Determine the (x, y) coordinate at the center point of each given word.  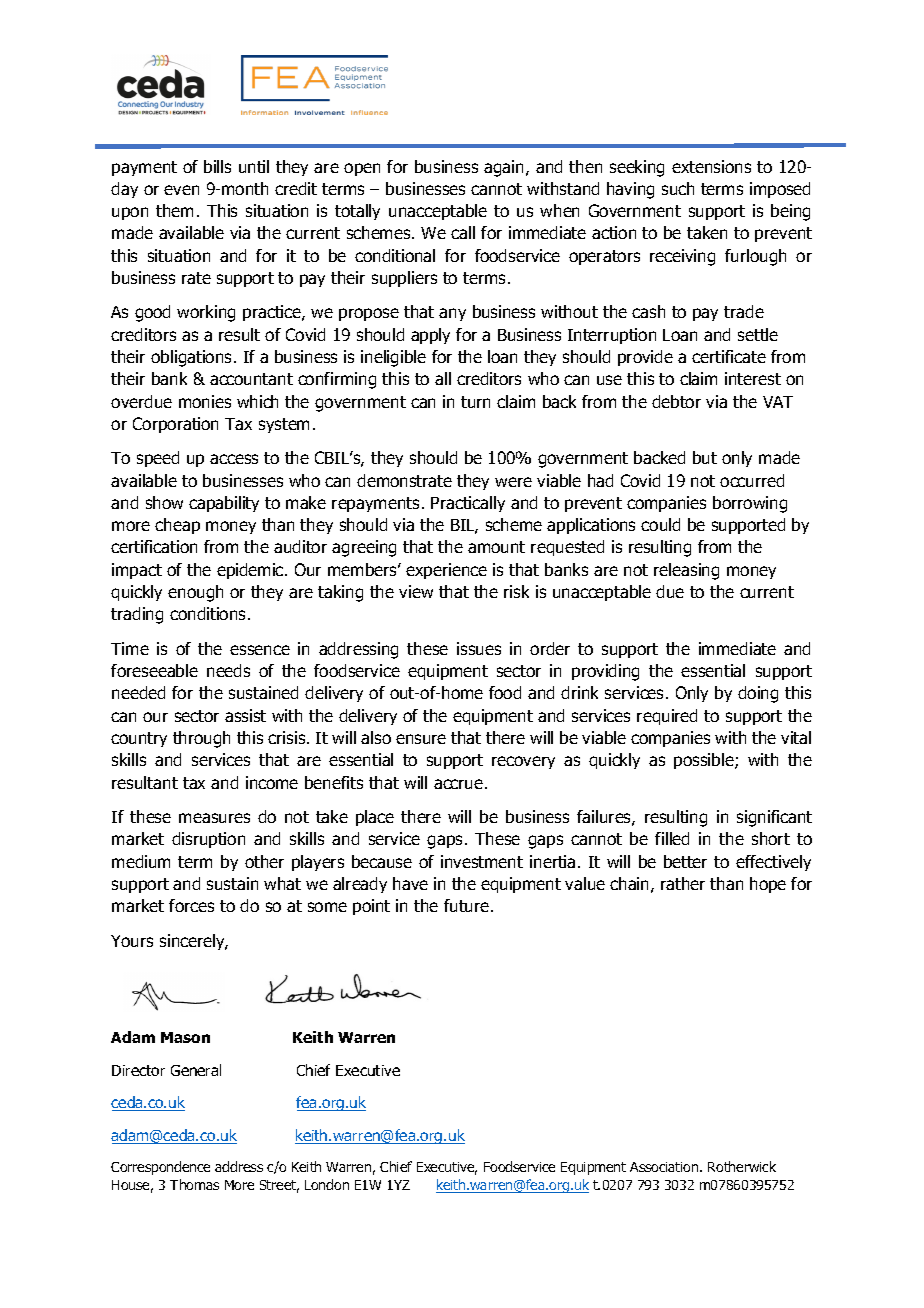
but (705, 457)
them (174, 210)
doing (758, 694)
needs (228, 670)
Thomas (194, 1184)
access (234, 459)
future (468, 905)
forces (191, 905)
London (327, 1184)
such (678, 188)
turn (475, 402)
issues (479, 648)
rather (683, 883)
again (505, 168)
